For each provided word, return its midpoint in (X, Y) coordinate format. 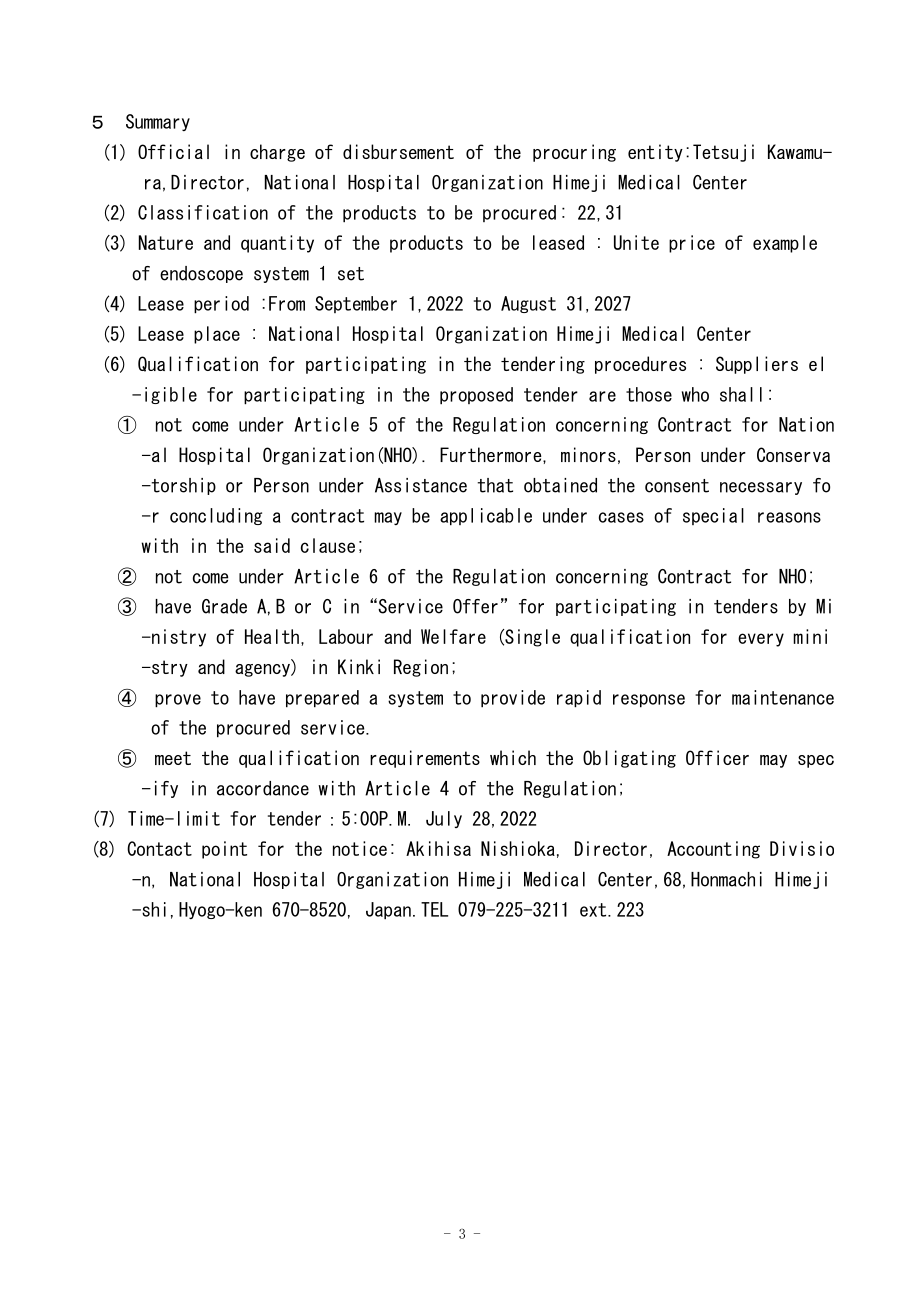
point (224, 850)
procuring (574, 153)
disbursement (398, 151)
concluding (216, 516)
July (444, 819)
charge (277, 153)
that (495, 485)
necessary (761, 488)
